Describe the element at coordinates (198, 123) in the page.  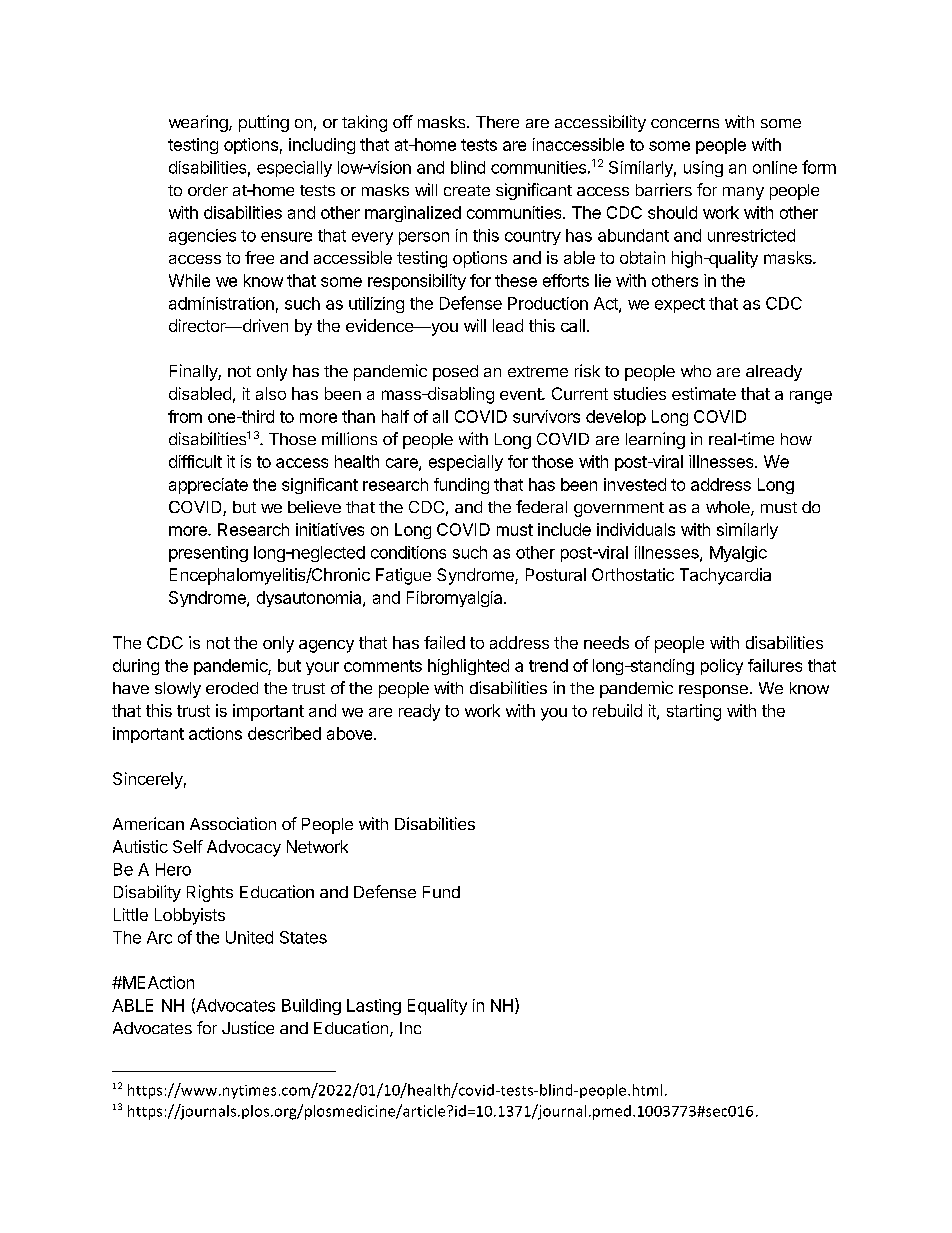
I see `wearing` at that location.
